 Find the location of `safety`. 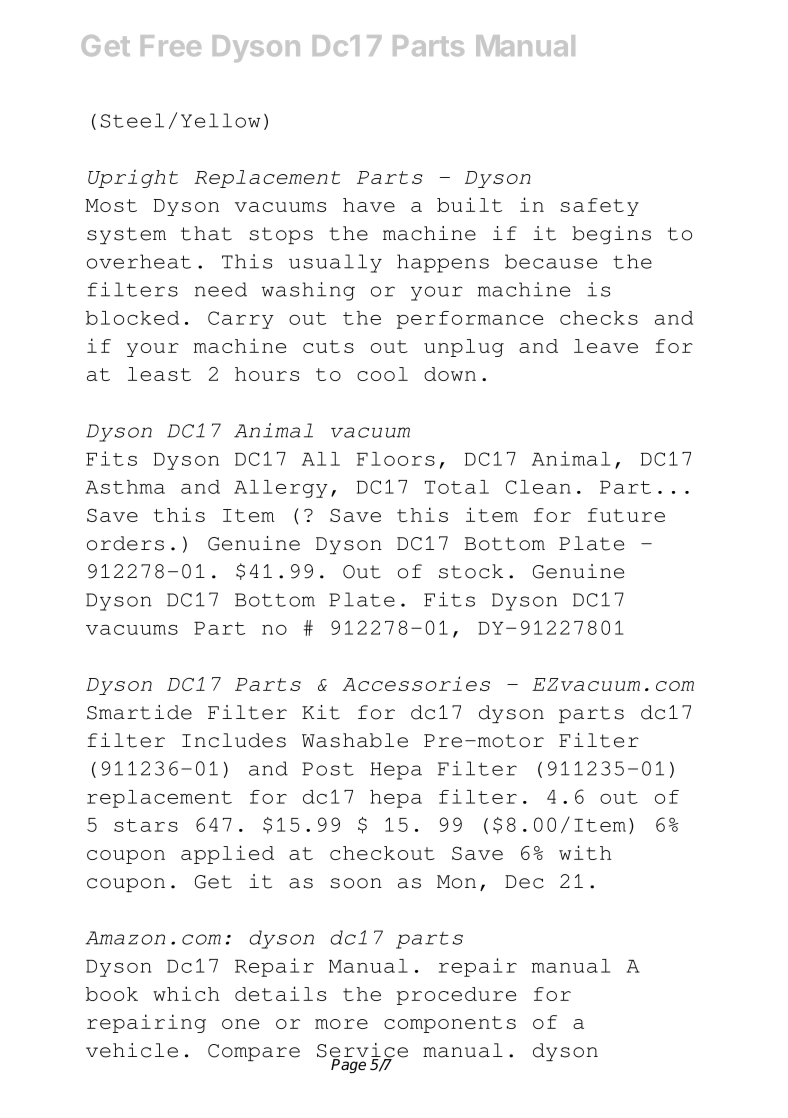

safety is located at coordinates (600, 207).
